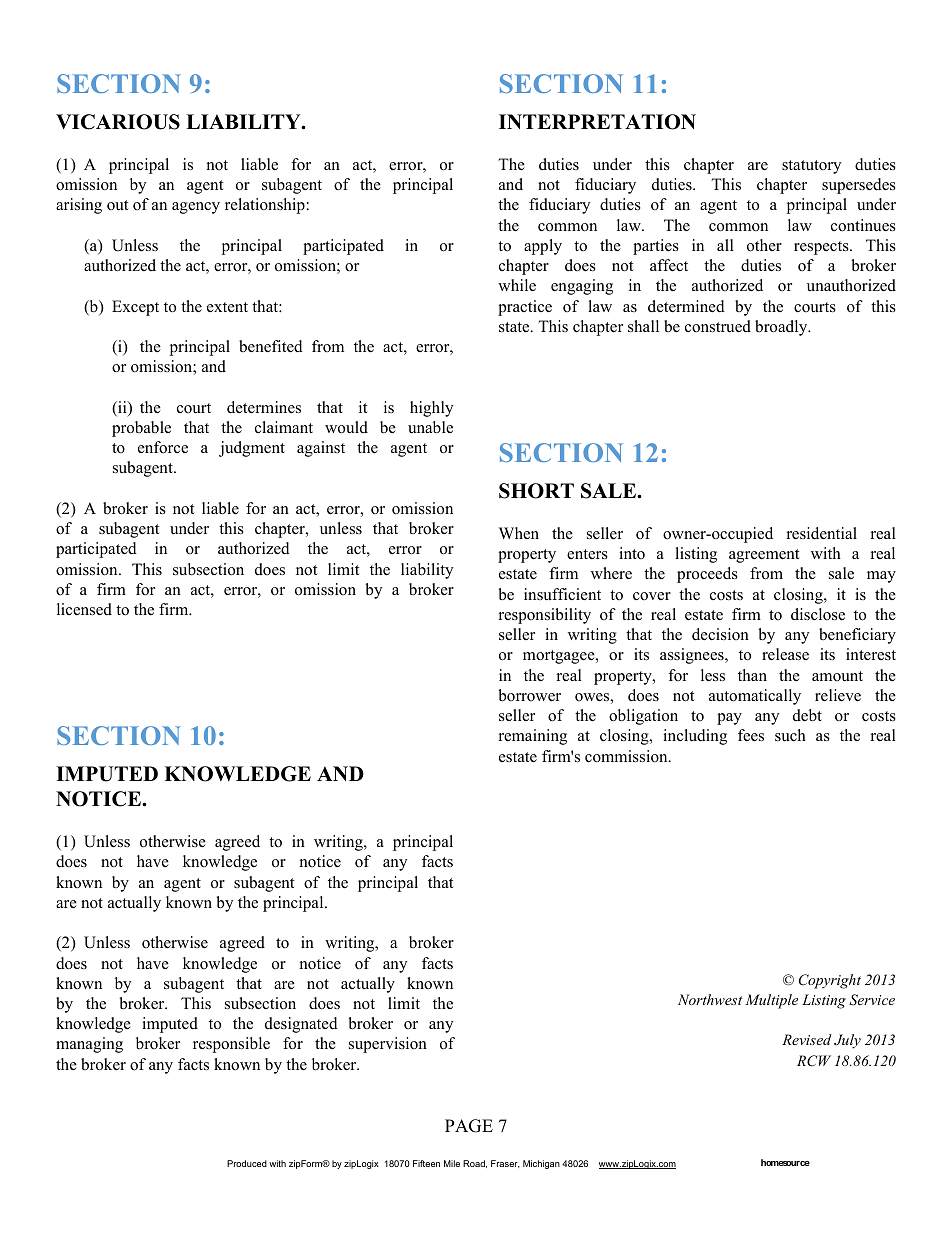  I want to click on construed, so click(718, 326).
